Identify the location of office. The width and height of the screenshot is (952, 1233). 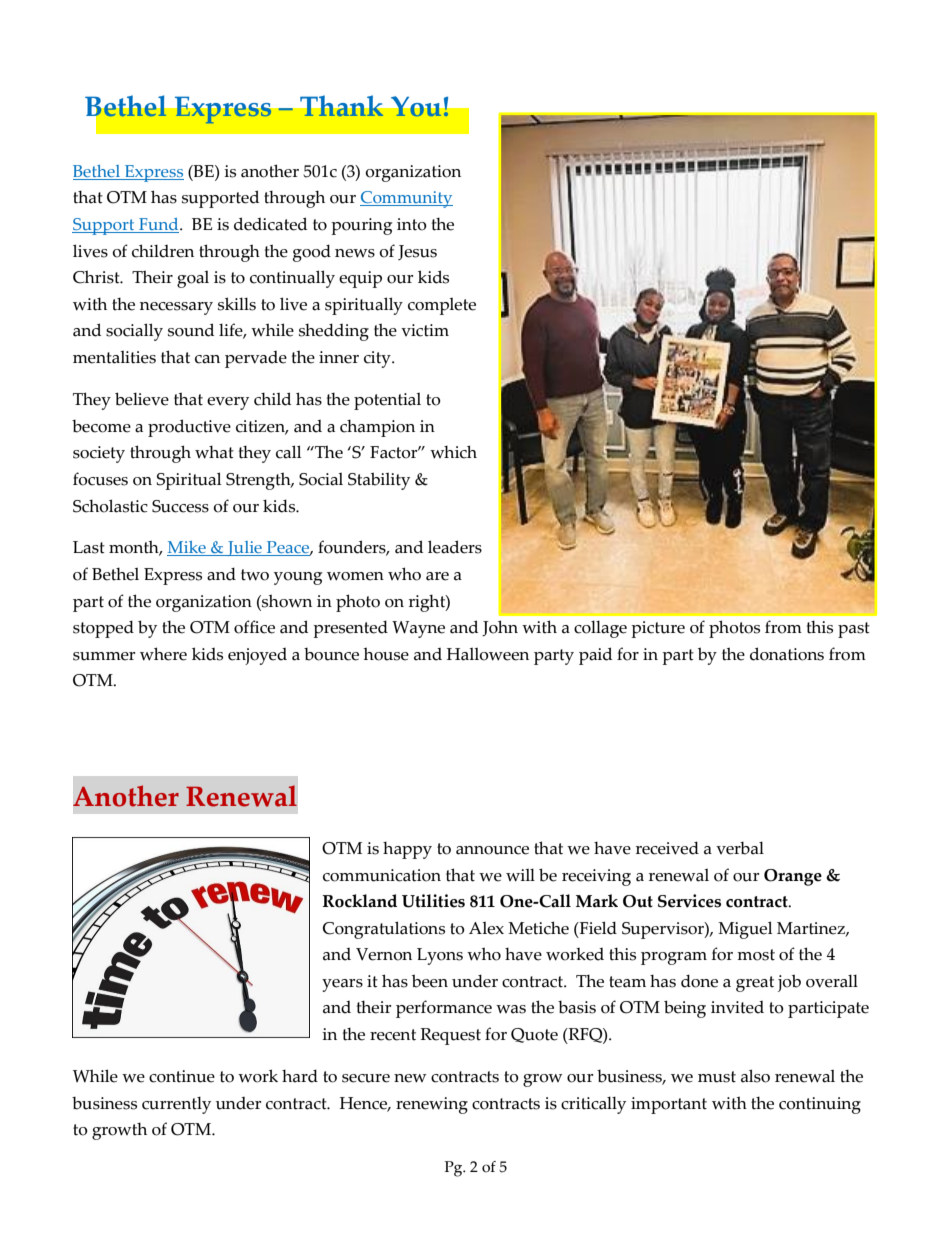
(254, 627).
